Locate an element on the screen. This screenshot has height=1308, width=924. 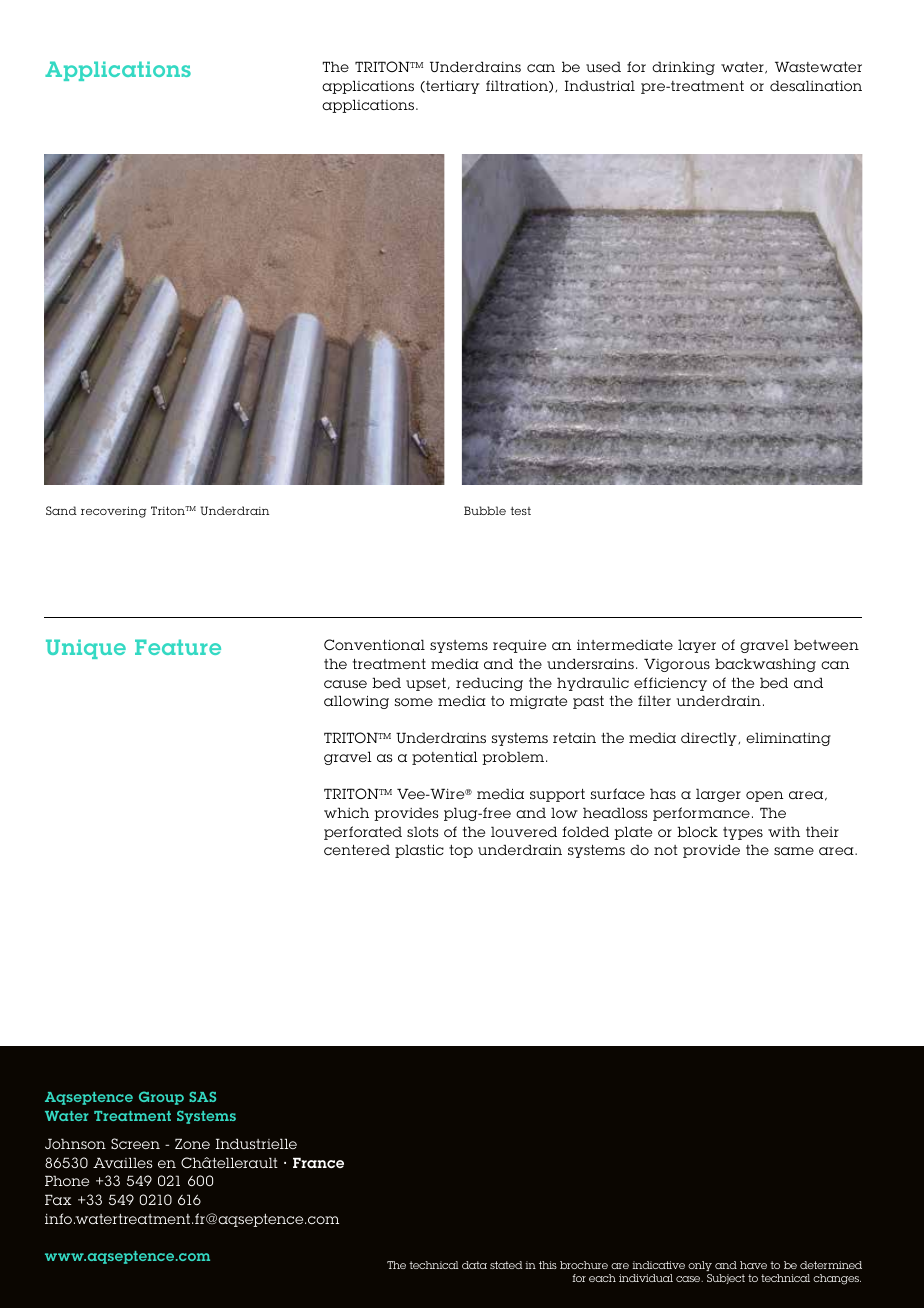
same is located at coordinates (794, 851).
